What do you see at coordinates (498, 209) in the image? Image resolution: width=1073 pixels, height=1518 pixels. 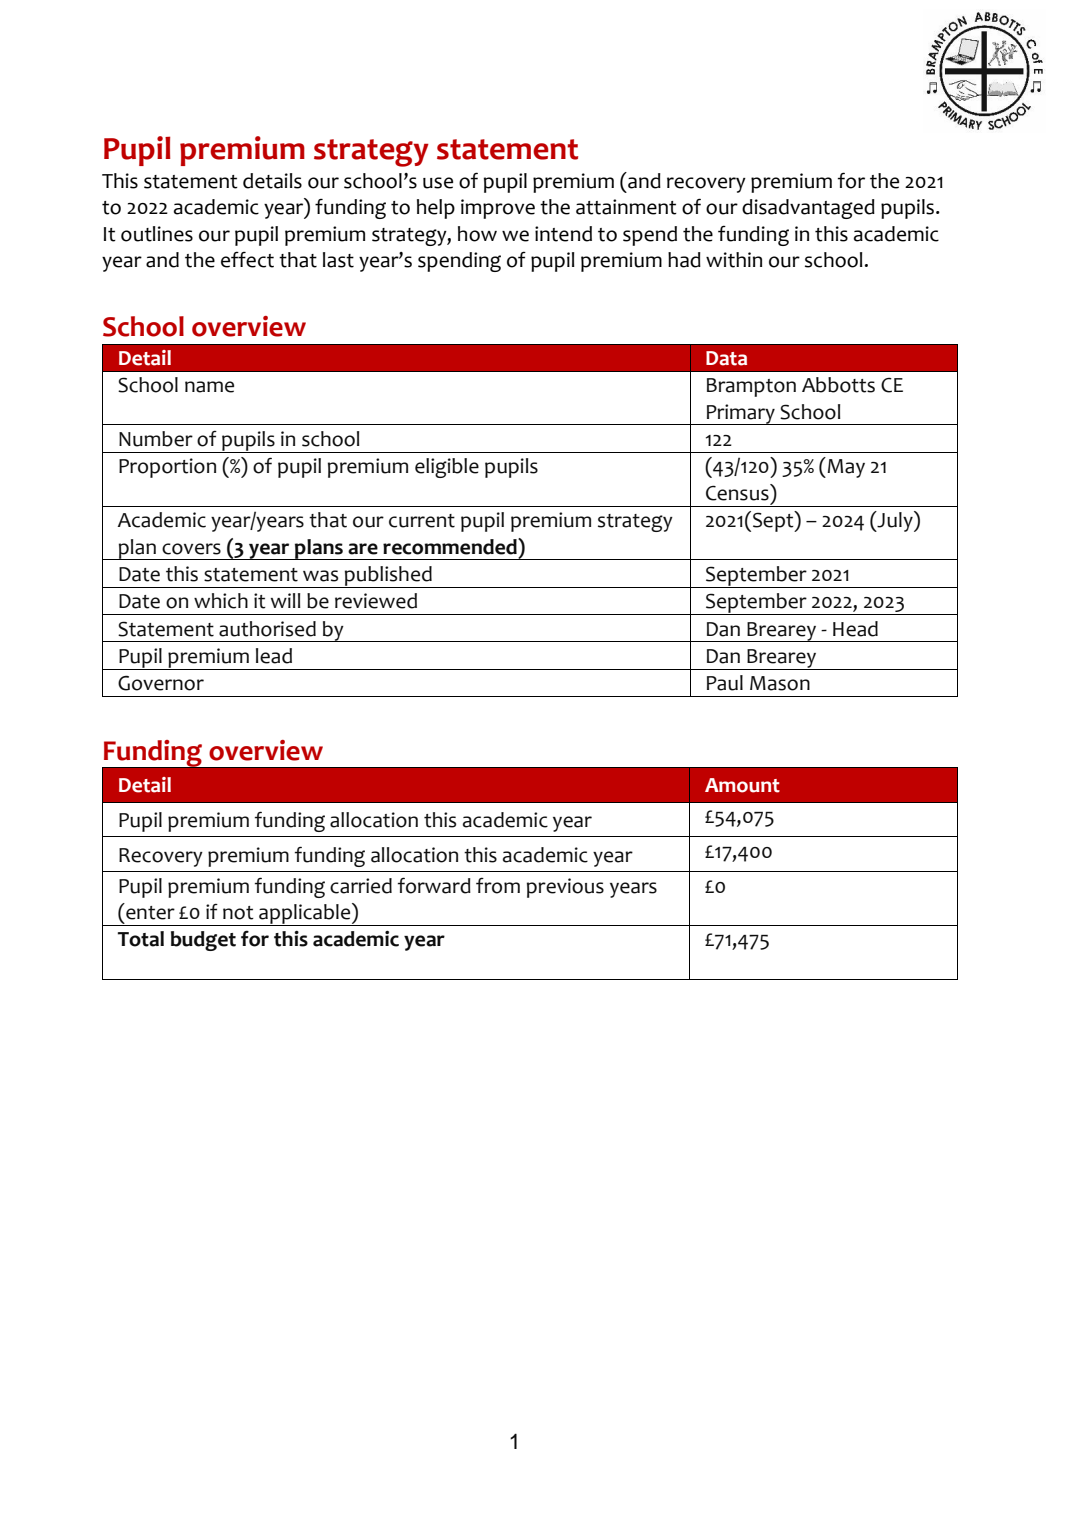 I see `improve` at bounding box center [498, 209].
